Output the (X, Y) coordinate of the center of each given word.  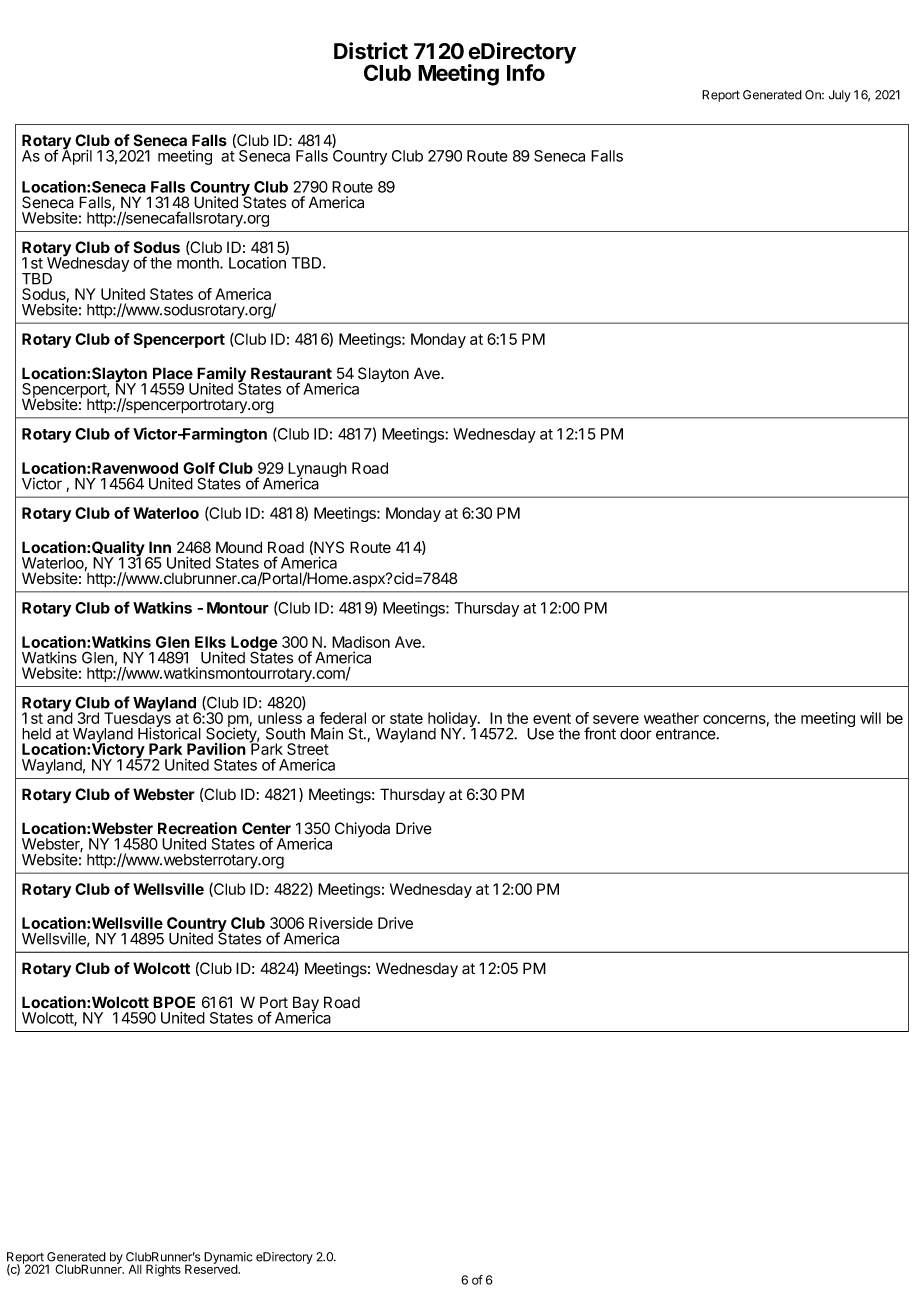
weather (671, 718)
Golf (199, 468)
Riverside (341, 923)
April (77, 156)
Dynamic (228, 1259)
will (870, 718)
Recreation (197, 828)
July (840, 96)
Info (526, 72)
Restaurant (291, 373)
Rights (163, 1270)
